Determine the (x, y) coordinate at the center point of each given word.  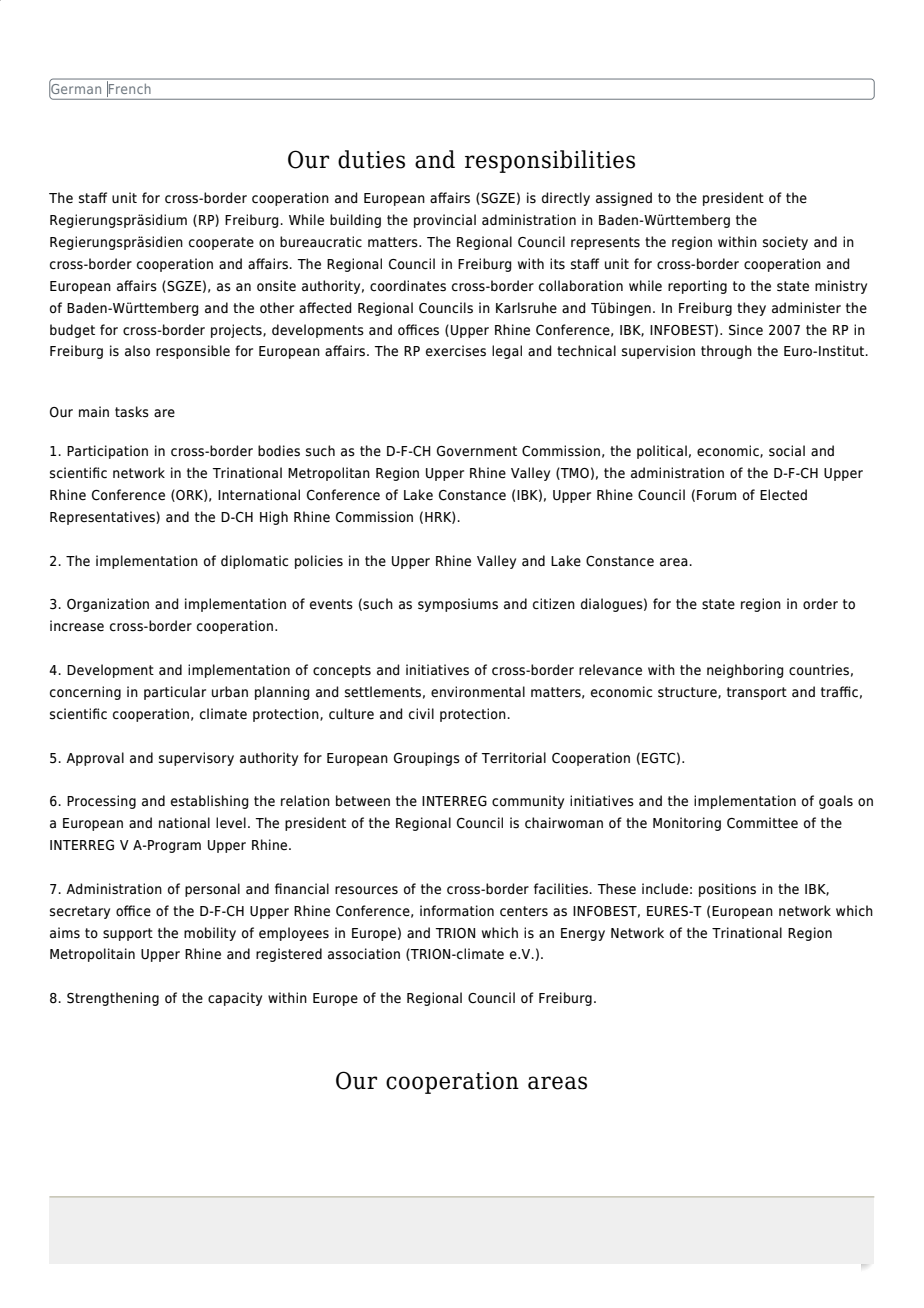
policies (319, 562)
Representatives (103, 518)
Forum (716, 495)
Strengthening (113, 999)
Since (746, 330)
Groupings (427, 759)
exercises (456, 351)
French (128, 89)
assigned (624, 199)
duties (371, 159)
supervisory (196, 759)
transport (757, 693)
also (137, 351)
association (364, 954)
